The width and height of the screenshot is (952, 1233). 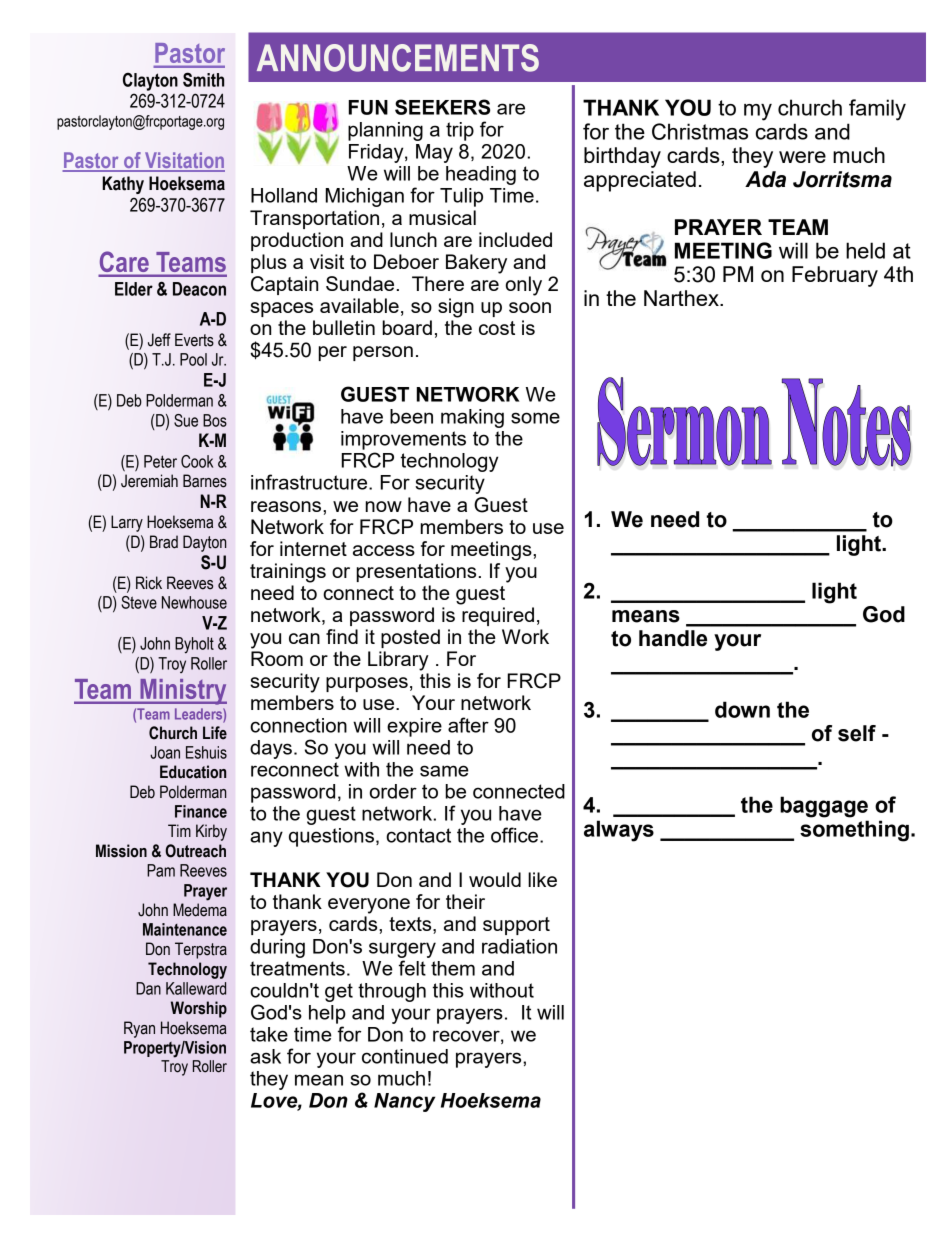 What do you see at coordinates (673, 638) in the screenshot?
I see `handle` at bounding box center [673, 638].
